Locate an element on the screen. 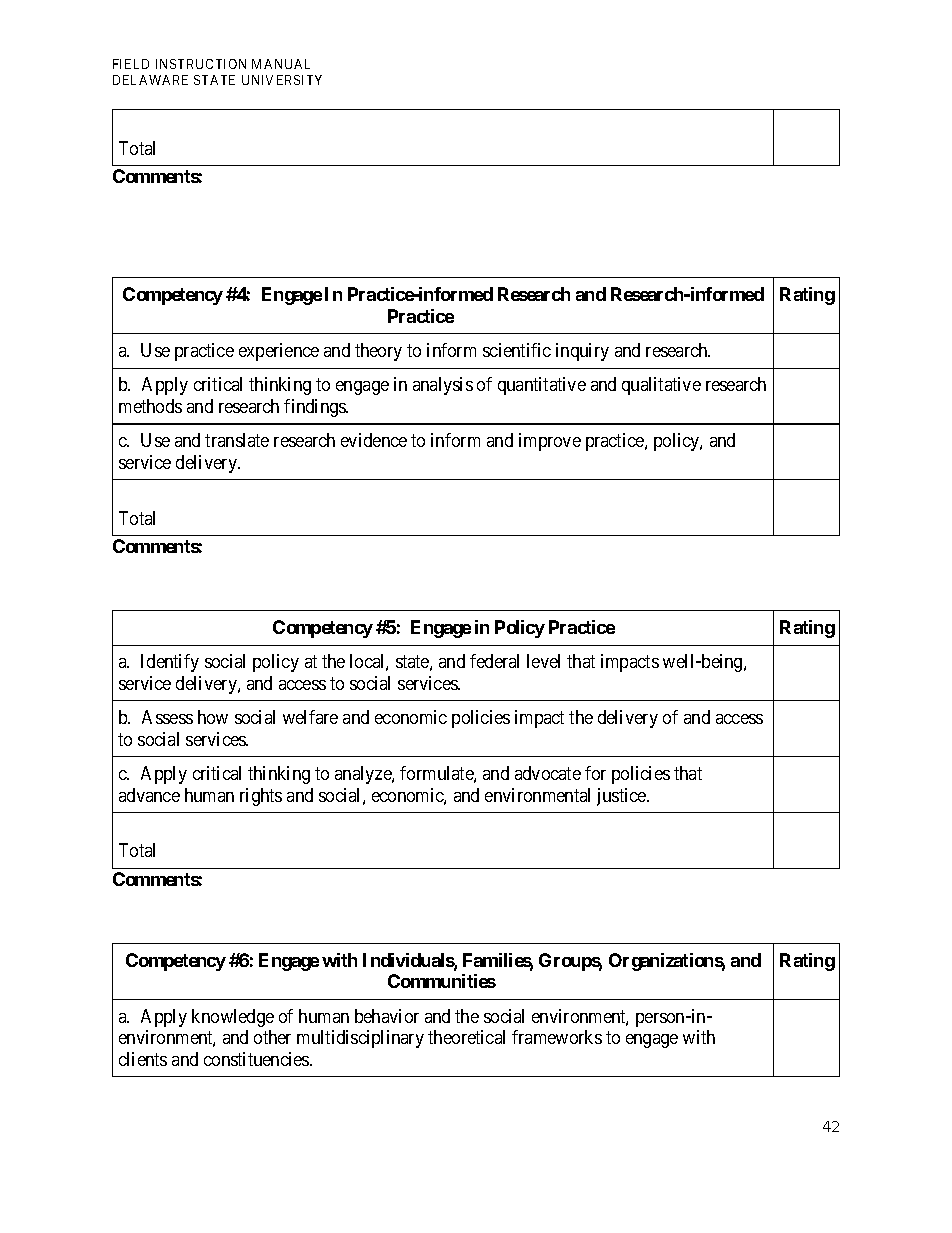  methods is located at coordinates (150, 406).
